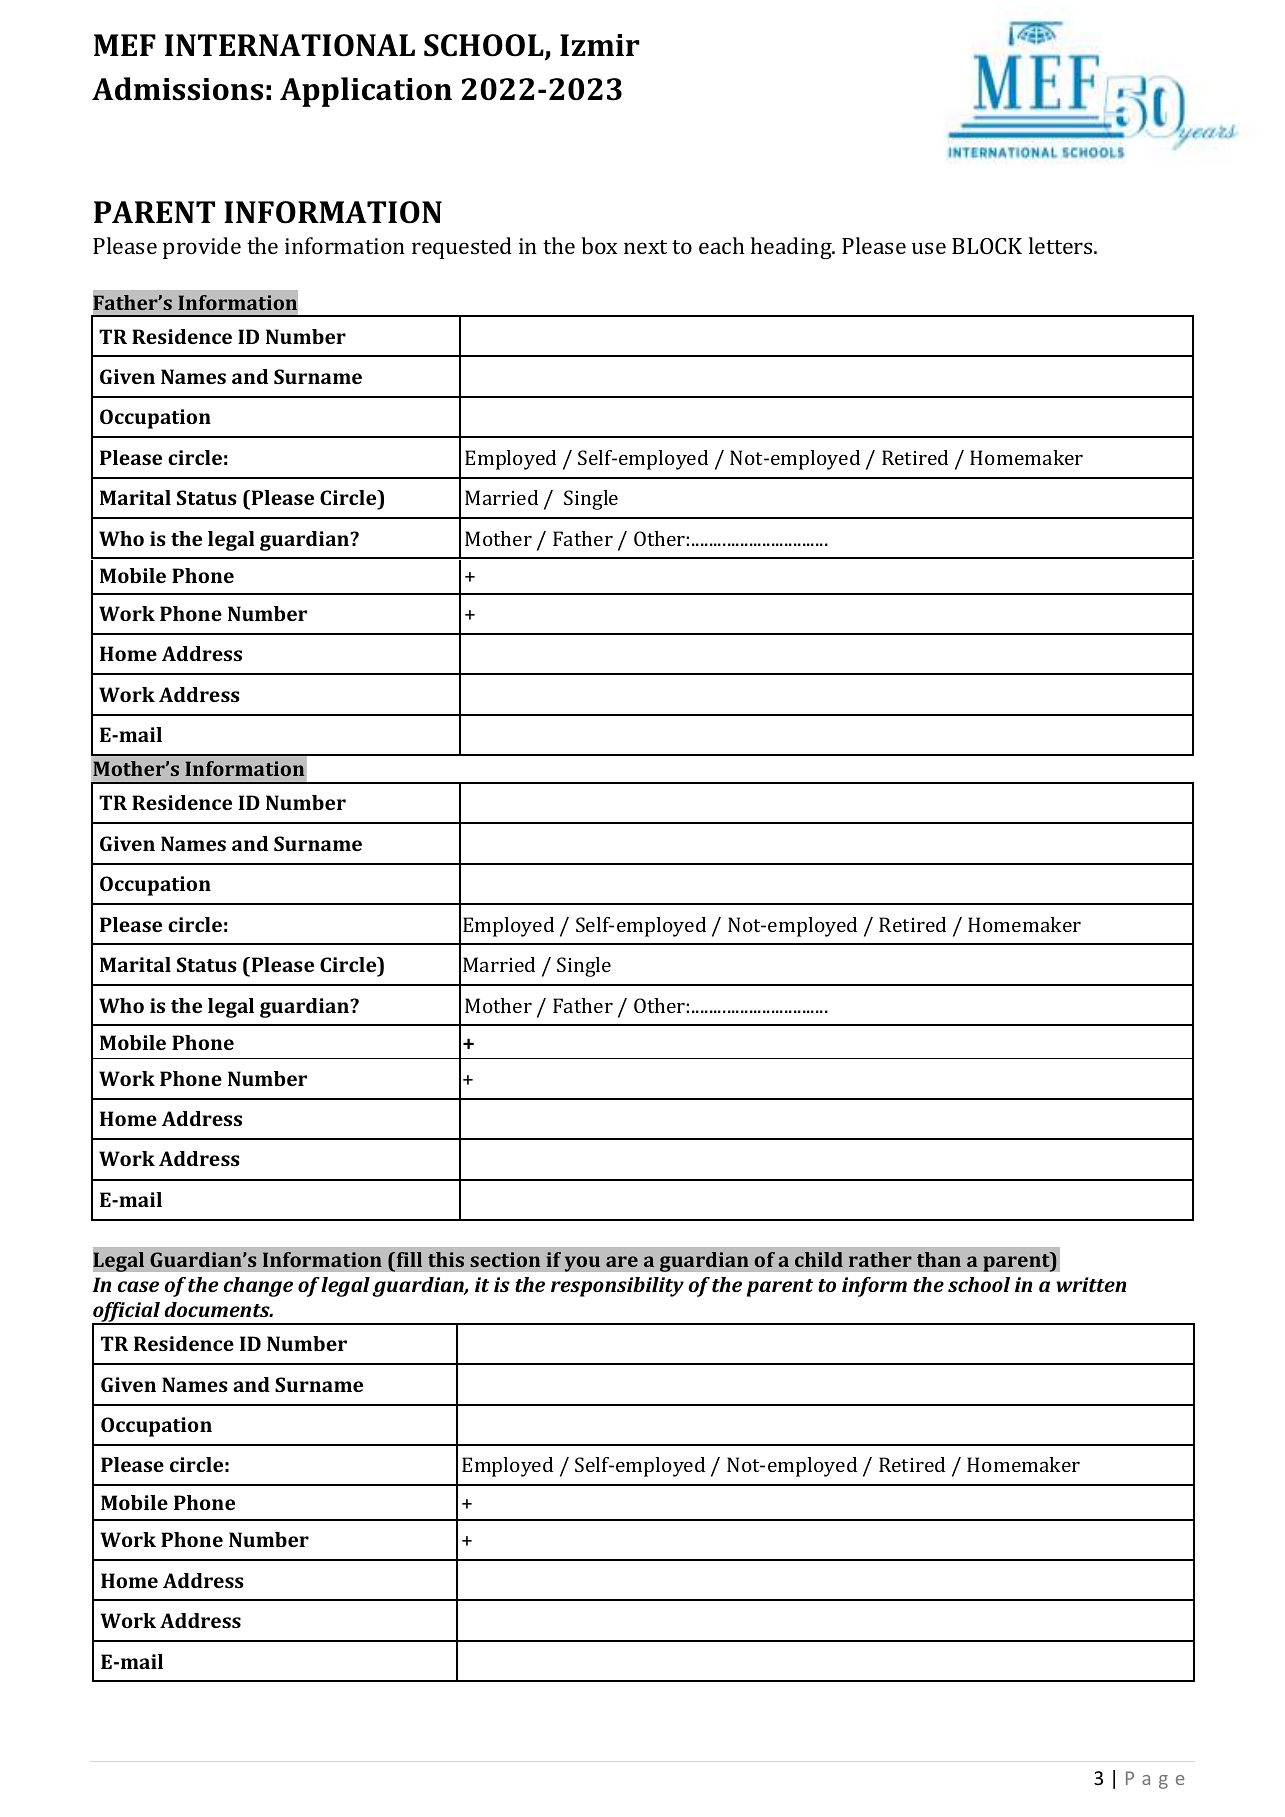 Image resolution: width=1285 pixels, height=1817 pixels. Describe the element at coordinates (177, 89) in the screenshot. I see `Admissions` at that location.
